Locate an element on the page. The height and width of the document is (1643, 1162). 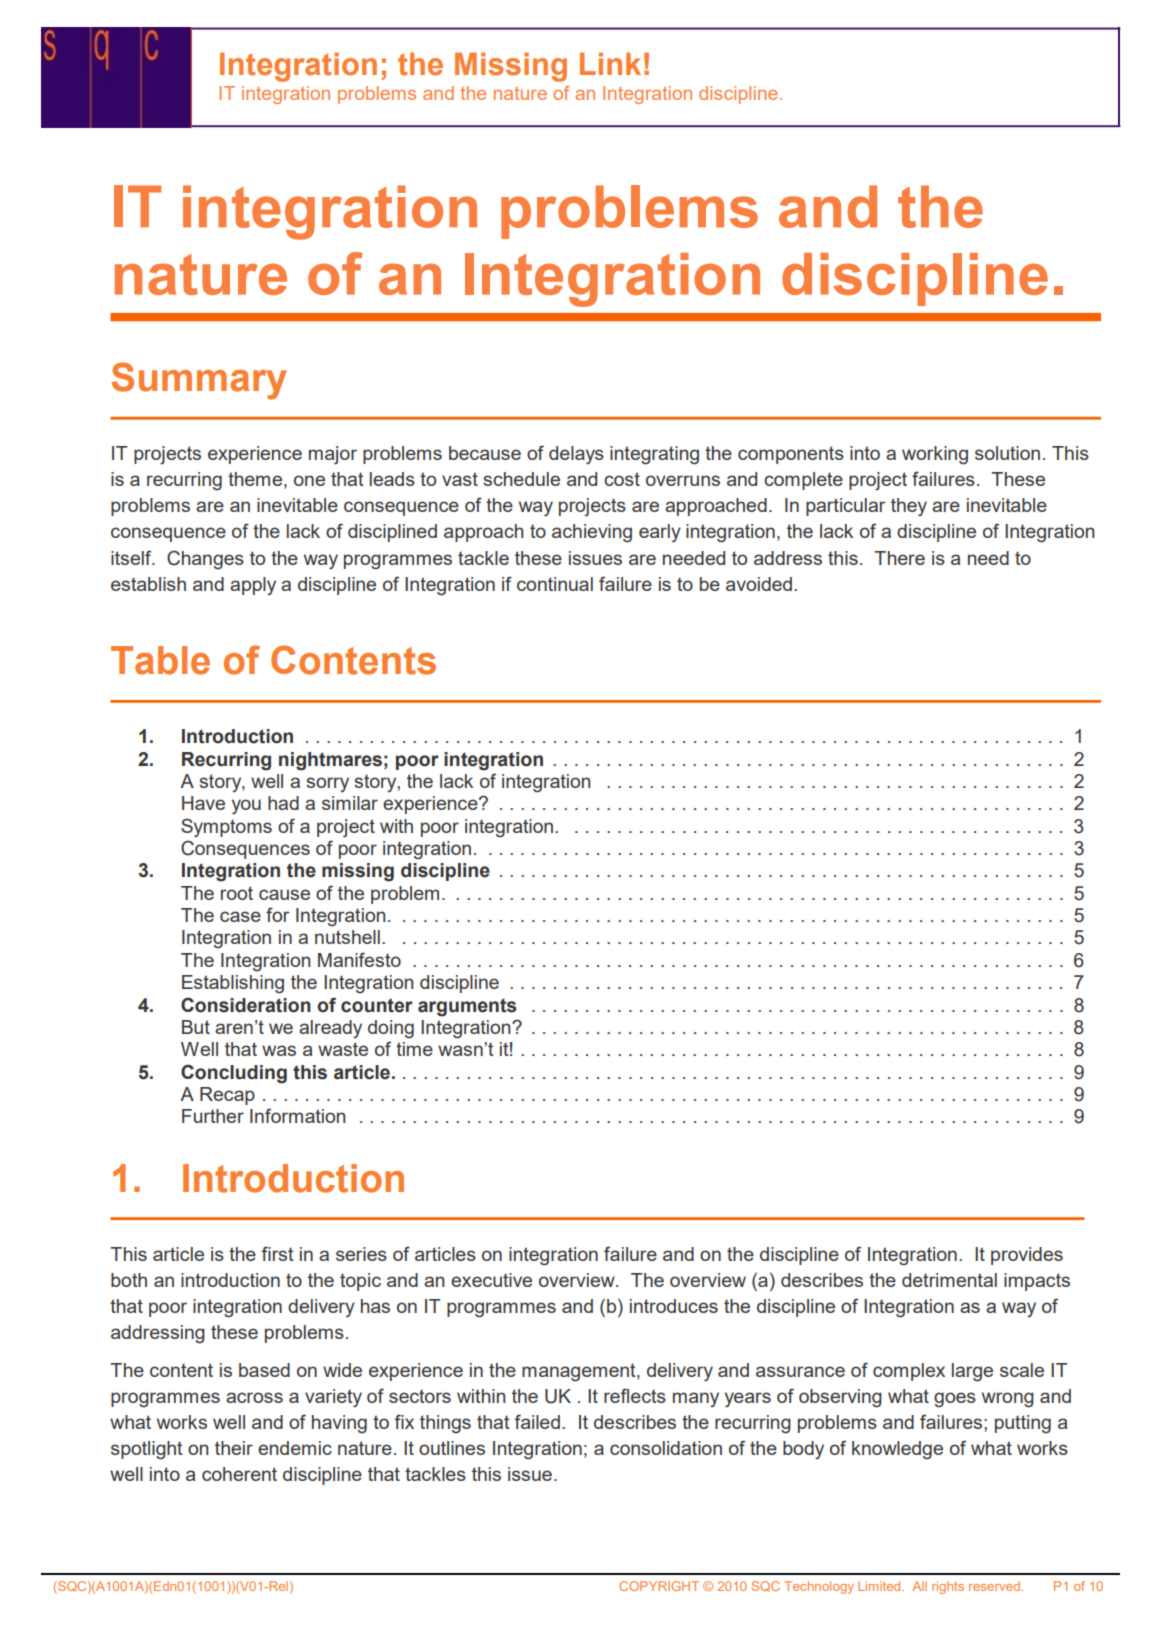
There is located at coordinates (899, 558).
